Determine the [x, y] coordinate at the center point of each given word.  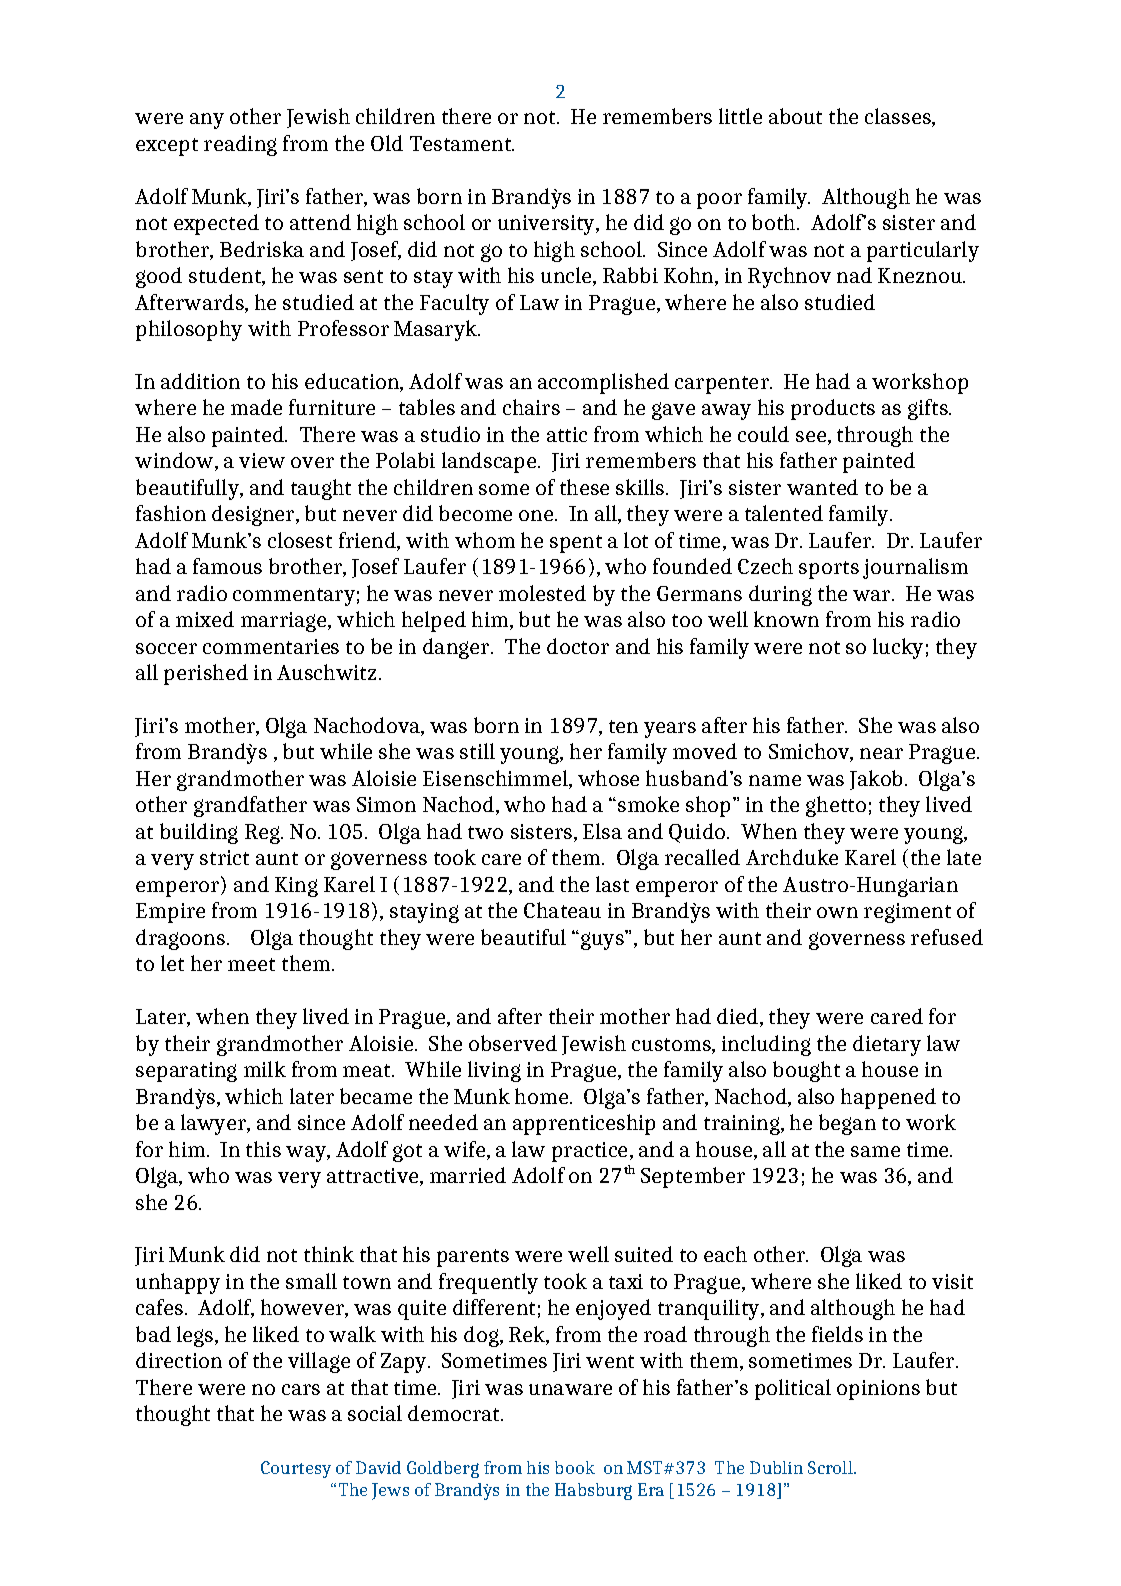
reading [240, 145]
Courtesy [296, 1469]
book [575, 1467]
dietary [887, 1045]
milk [265, 1069]
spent [576, 544]
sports [829, 570]
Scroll [831, 1467]
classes [899, 117]
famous [227, 566]
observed [513, 1043]
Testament [462, 143]
